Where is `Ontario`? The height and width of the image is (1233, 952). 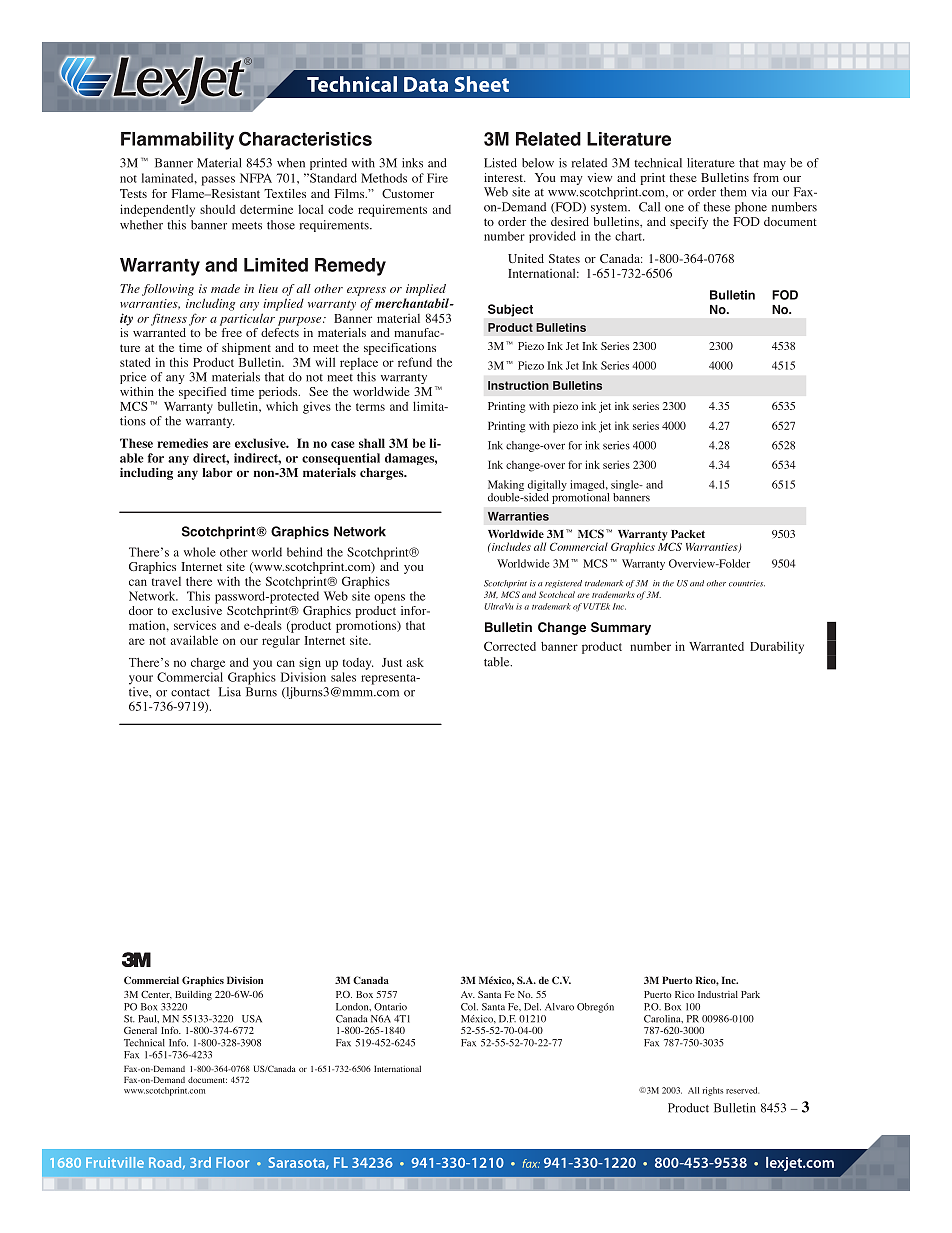 Ontario is located at coordinates (390, 1007).
